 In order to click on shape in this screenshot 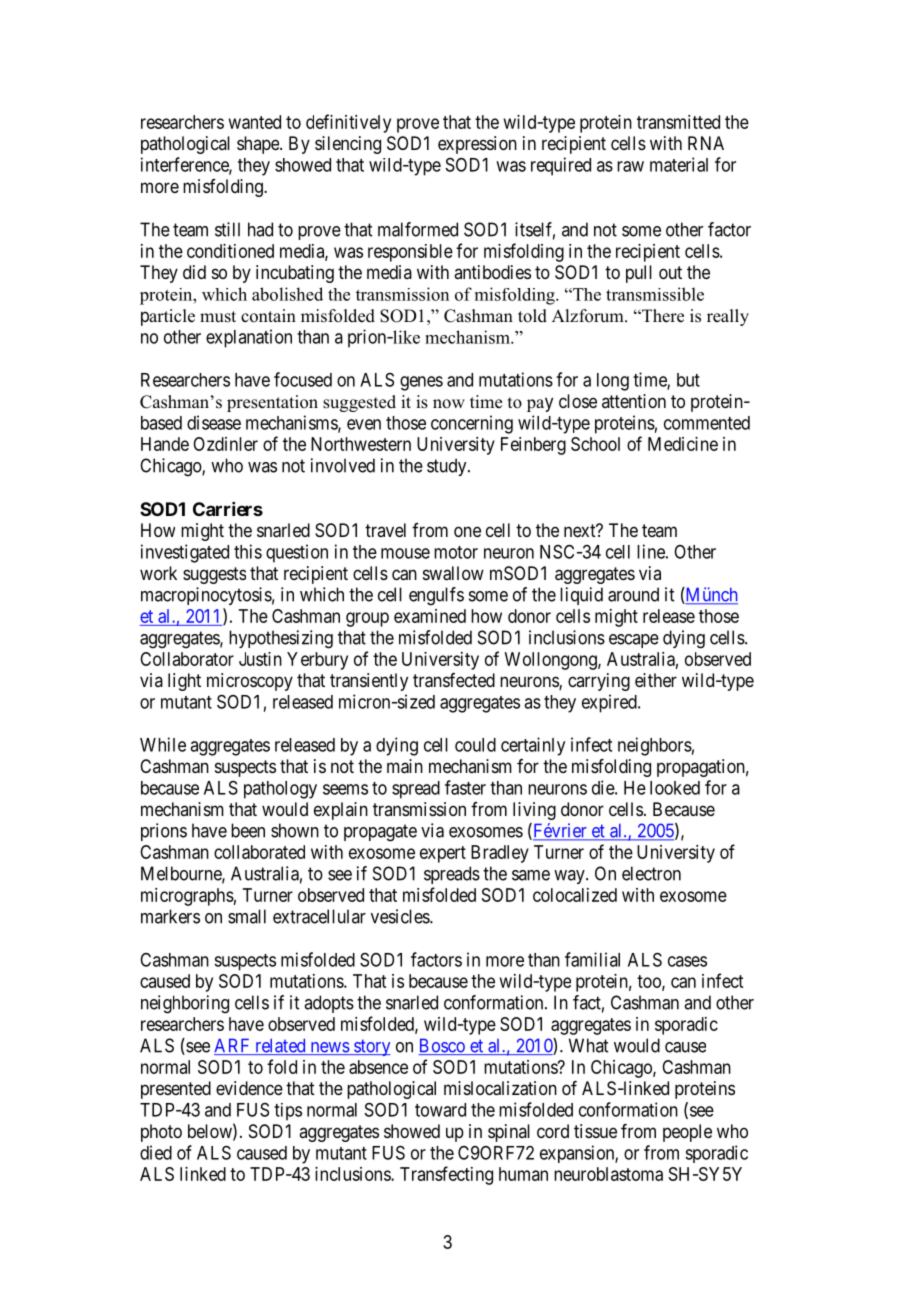, I will do `click(259, 145)`.
